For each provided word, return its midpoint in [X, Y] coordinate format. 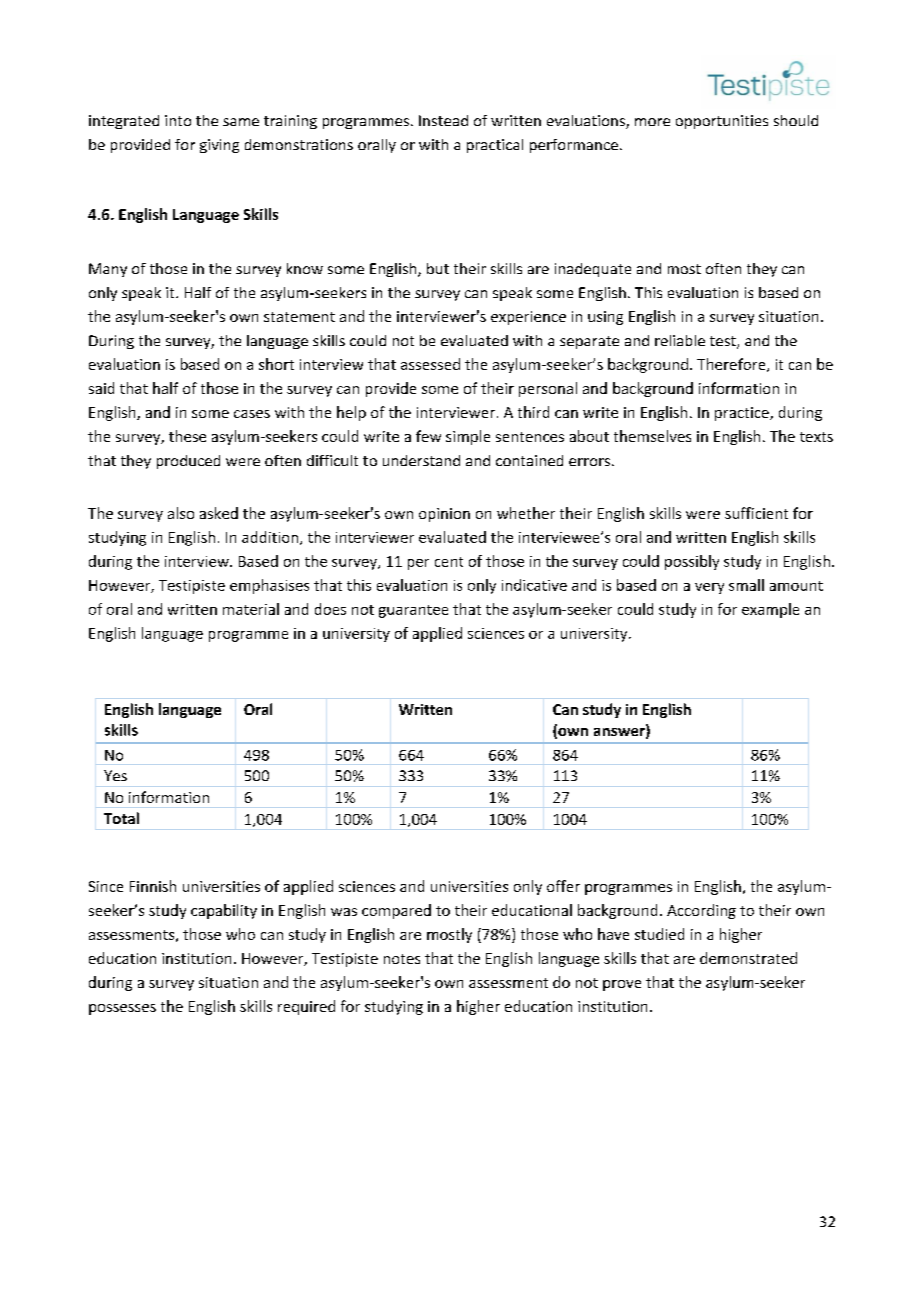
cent [449, 562]
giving [219, 146]
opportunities [722, 122]
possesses [122, 1009]
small [746, 585]
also [181, 513]
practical [495, 146]
